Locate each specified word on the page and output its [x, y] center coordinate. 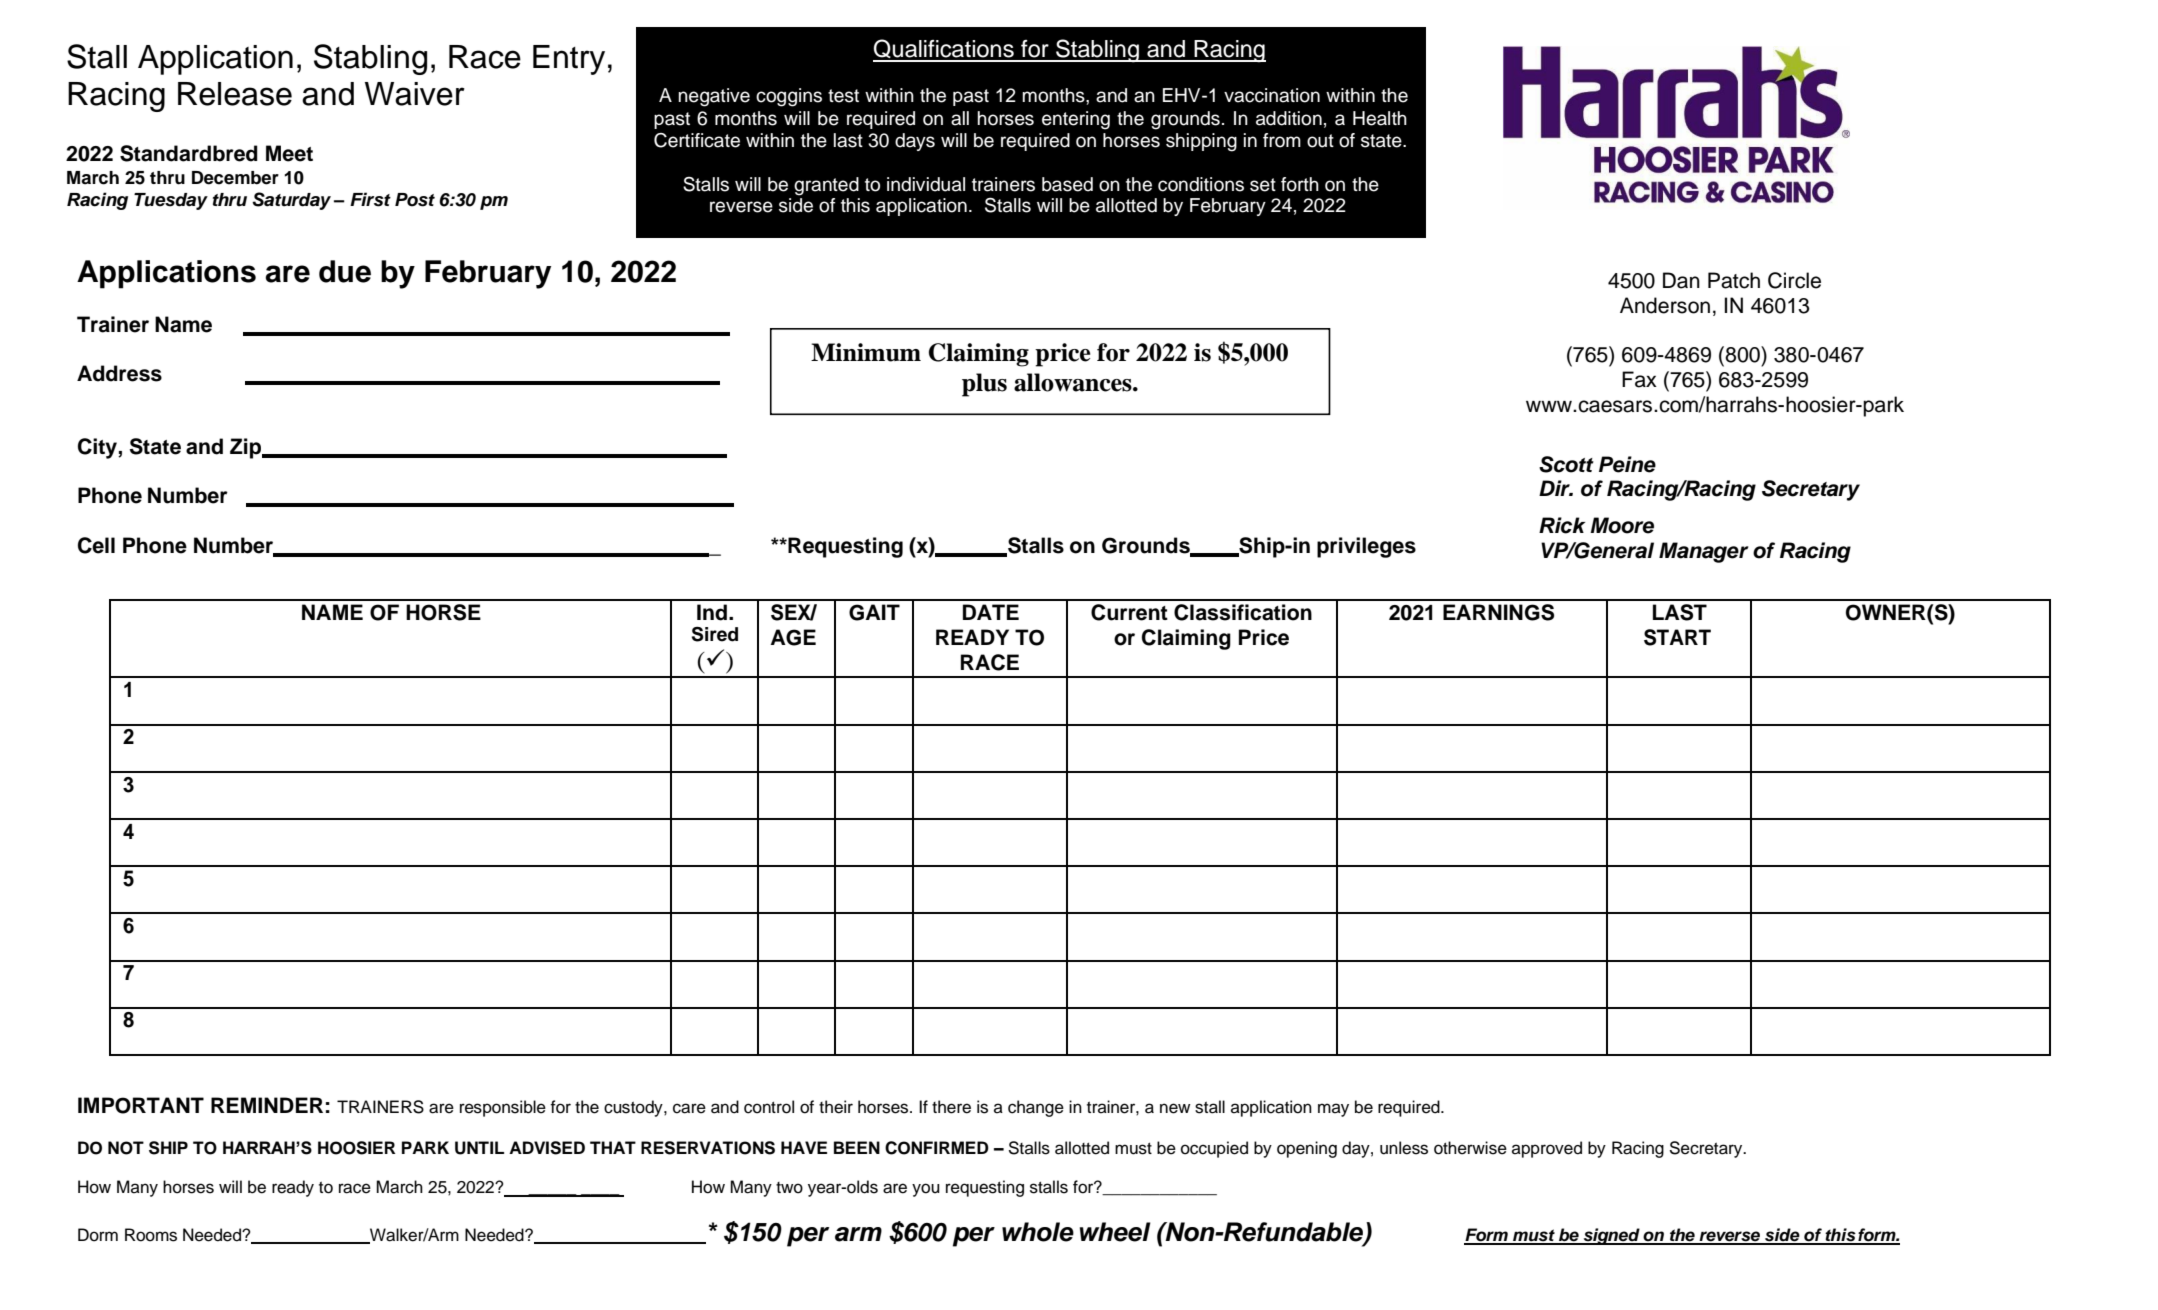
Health [1380, 118]
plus [984, 385]
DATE [991, 612]
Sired [715, 634]
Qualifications [944, 50]
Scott [1566, 464]
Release [235, 94]
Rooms [151, 1235]
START [1677, 637]
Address [119, 373]
